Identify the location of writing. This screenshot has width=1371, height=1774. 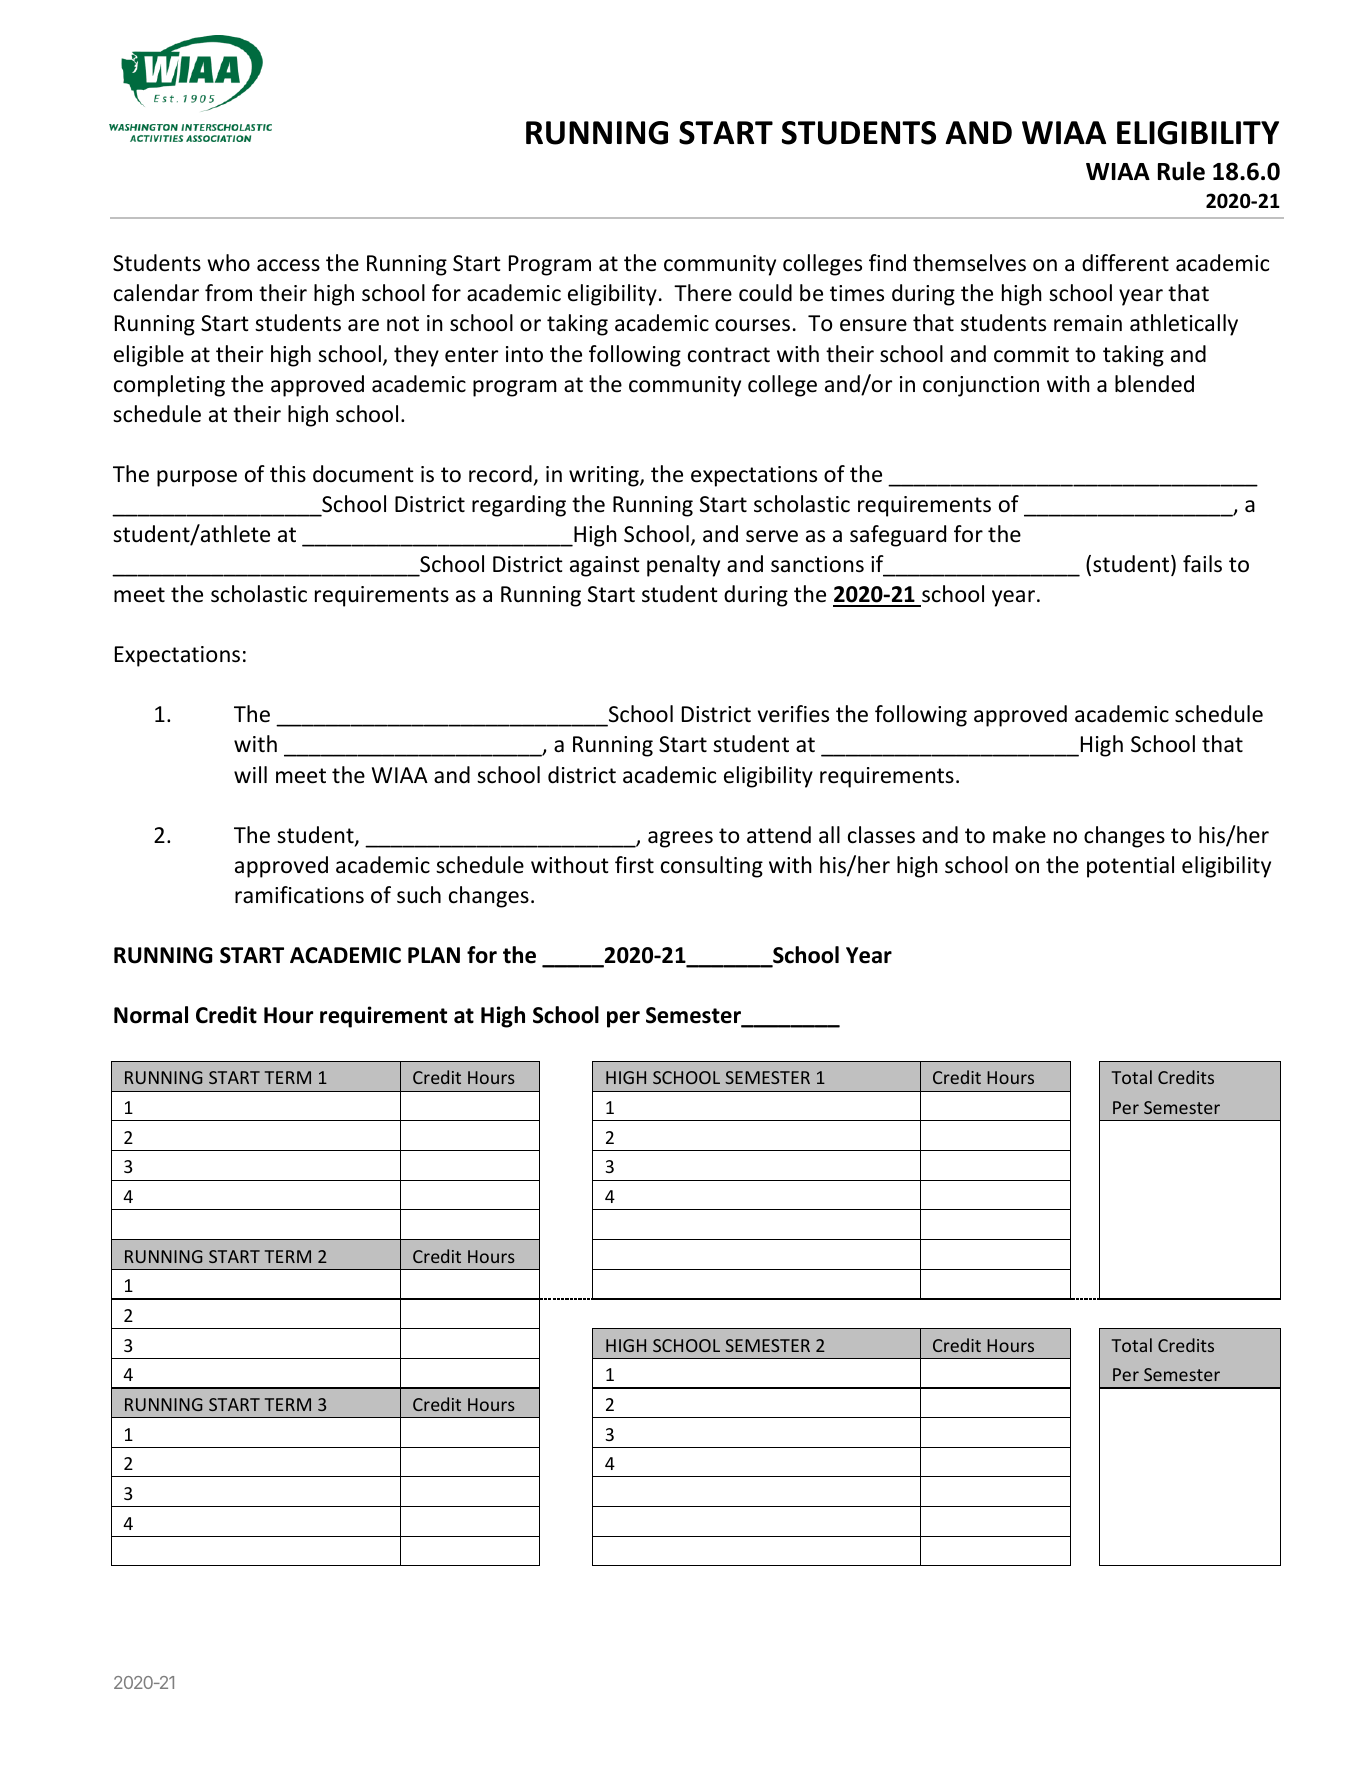
(605, 476).
